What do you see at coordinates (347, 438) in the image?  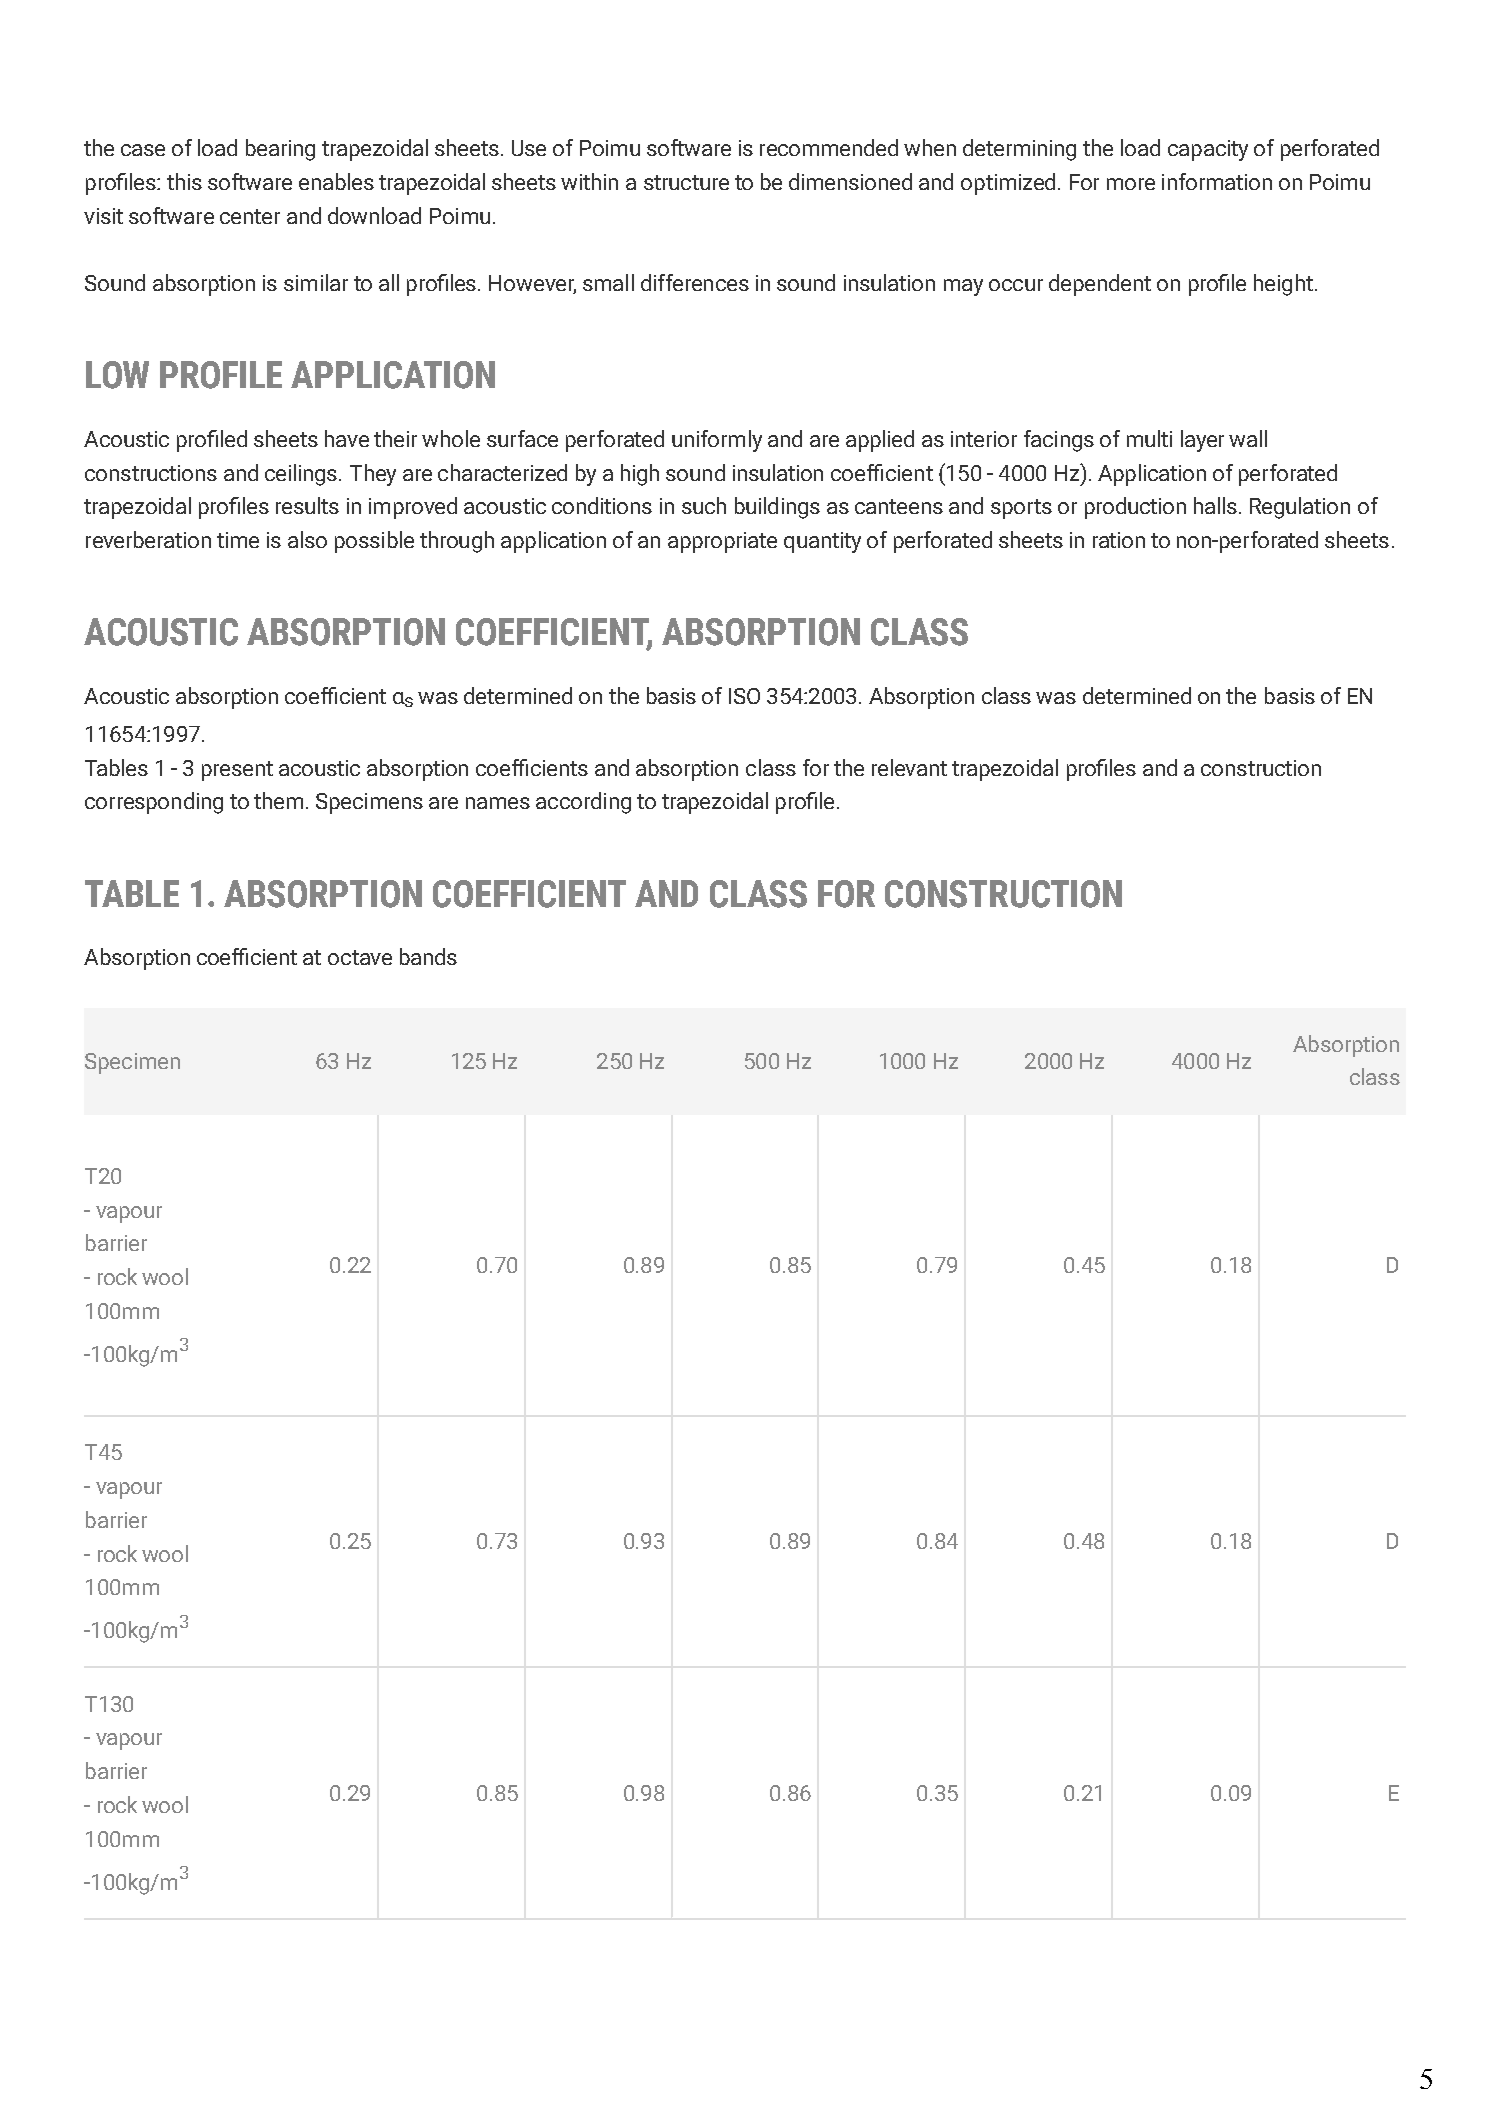 I see `have` at bounding box center [347, 438].
